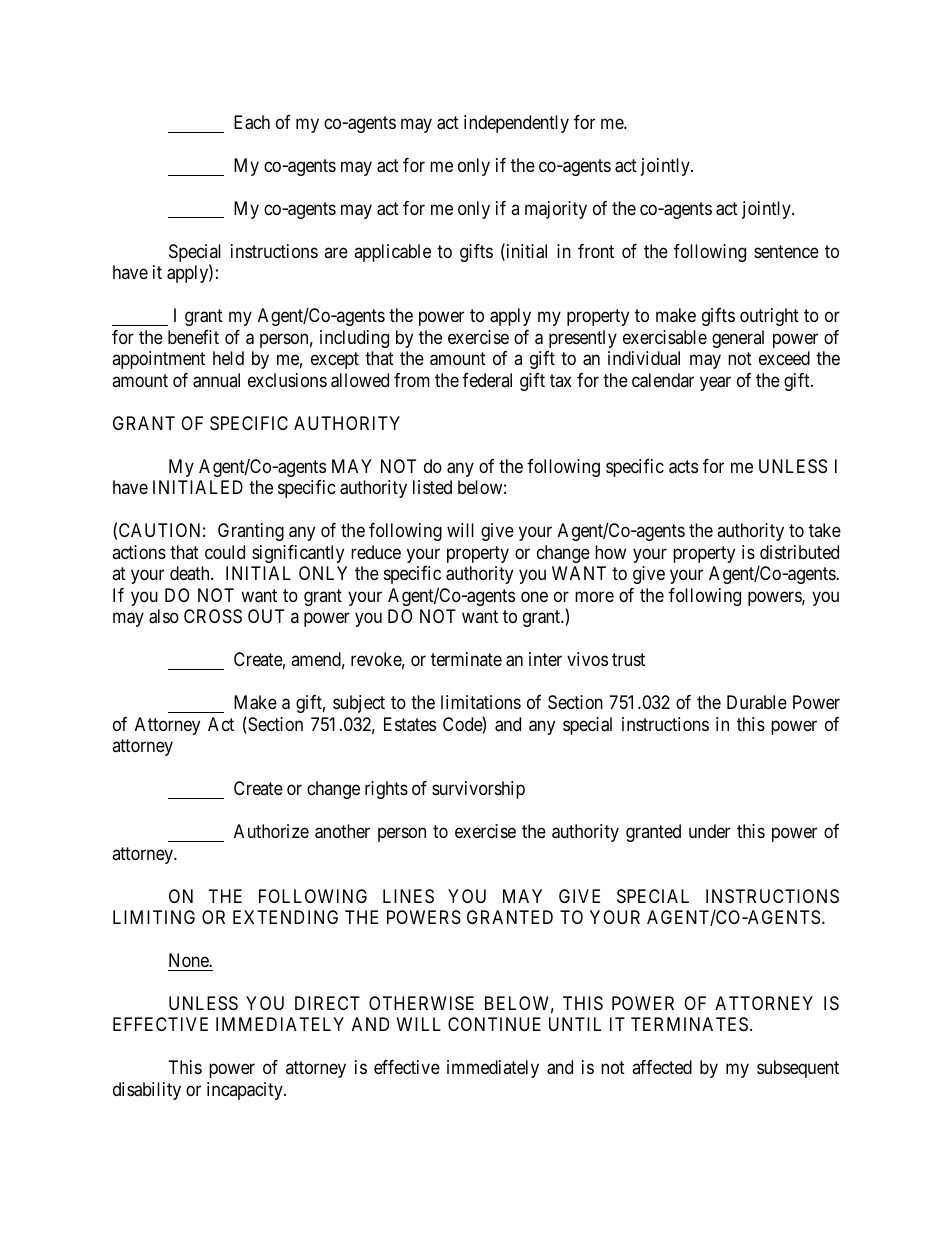 This image has height=1233, width=952. I want to click on Authorize, so click(271, 831).
